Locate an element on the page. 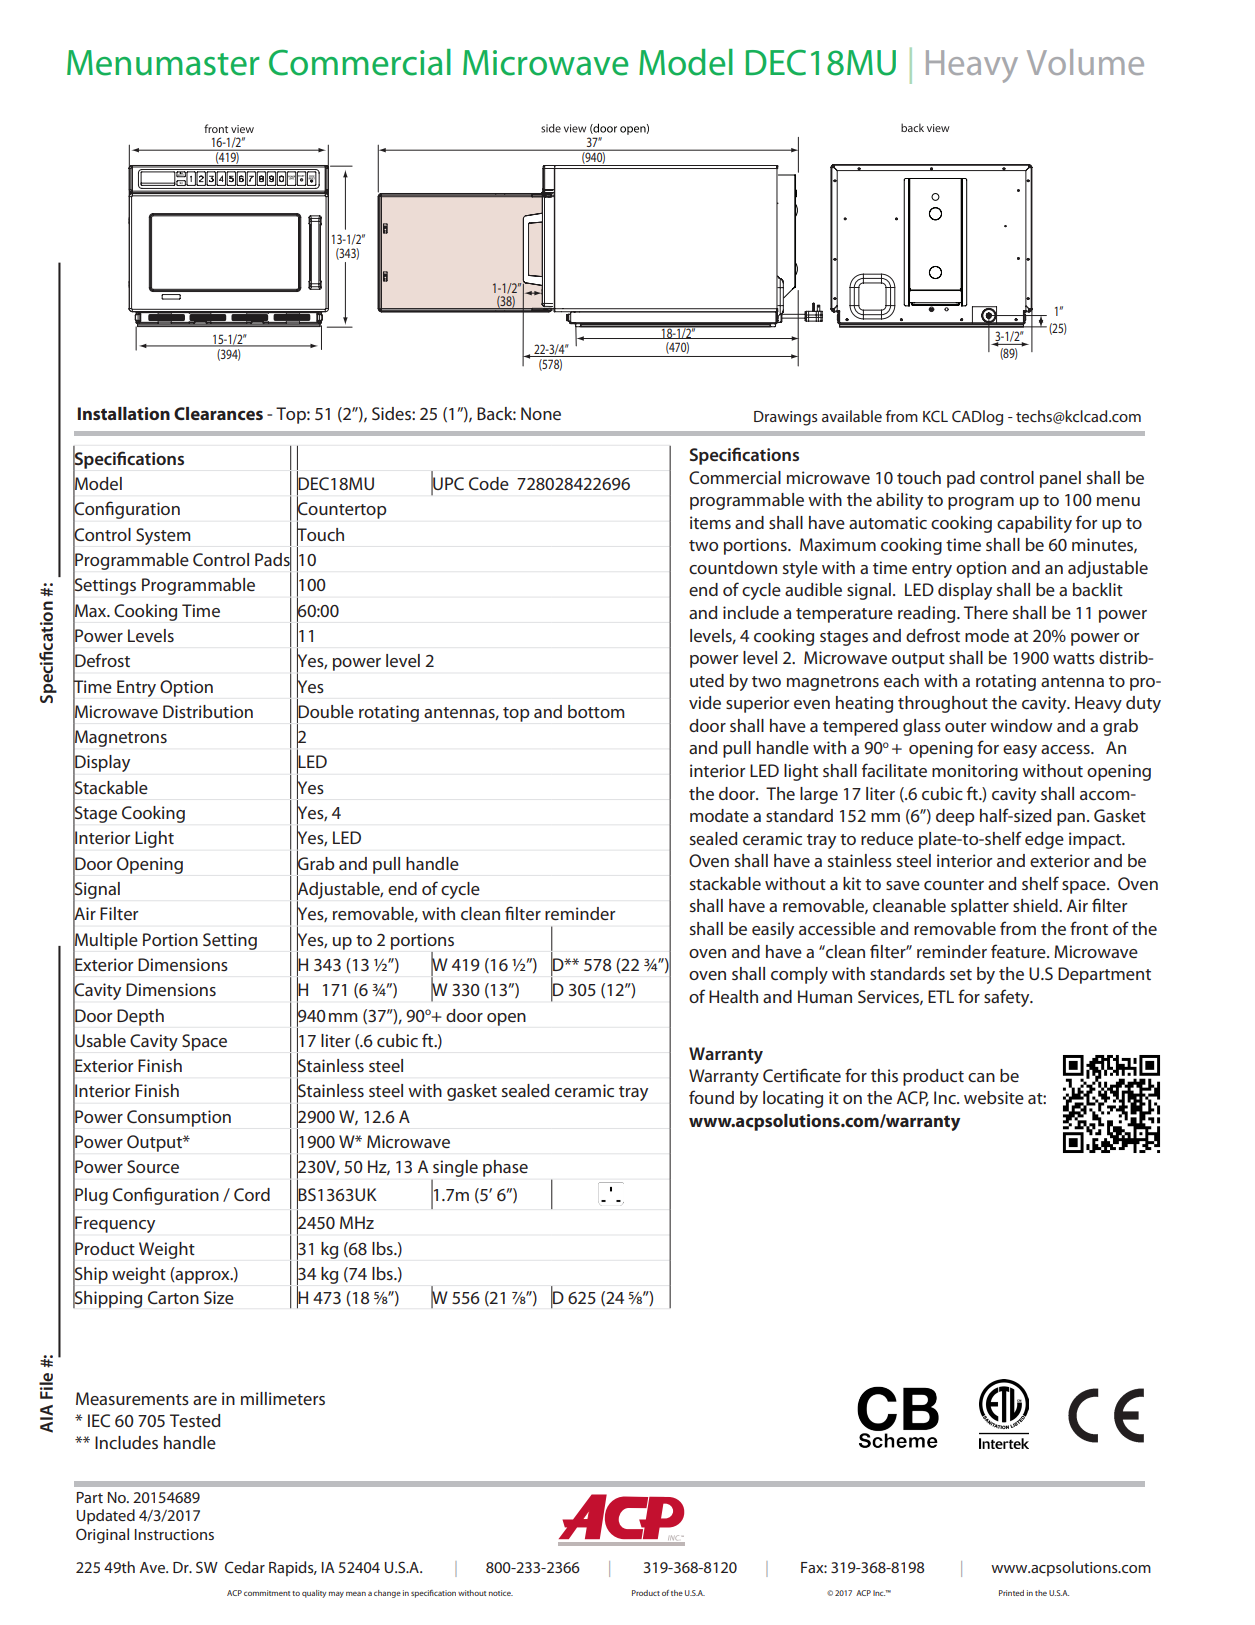 The height and width of the page is (1625, 1255). None is located at coordinates (541, 413).
